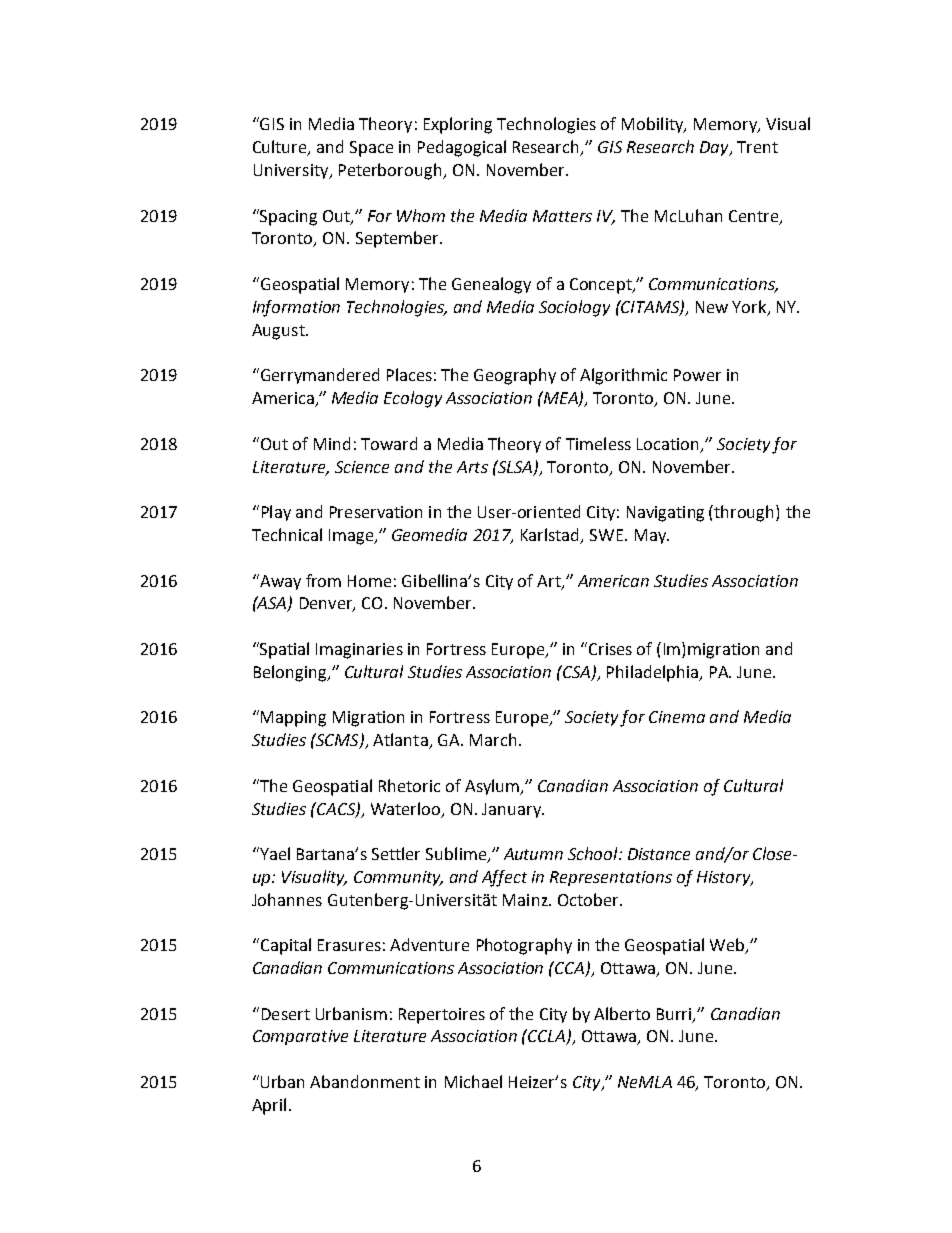  What do you see at coordinates (653, 673) in the document?
I see `Philadelphia` at bounding box center [653, 673].
